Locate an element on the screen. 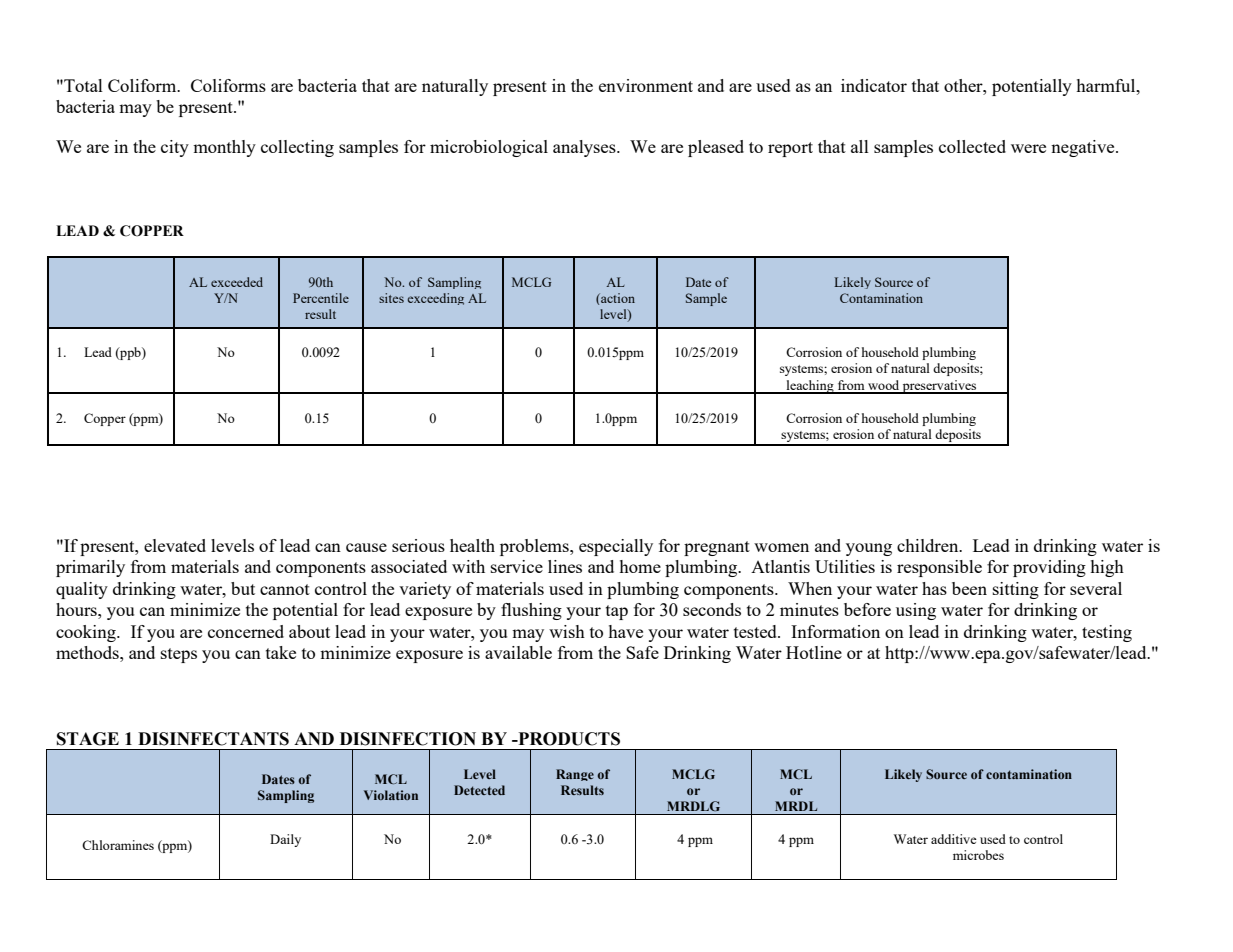 The width and height of the screenshot is (1233, 952). tap is located at coordinates (617, 612).
